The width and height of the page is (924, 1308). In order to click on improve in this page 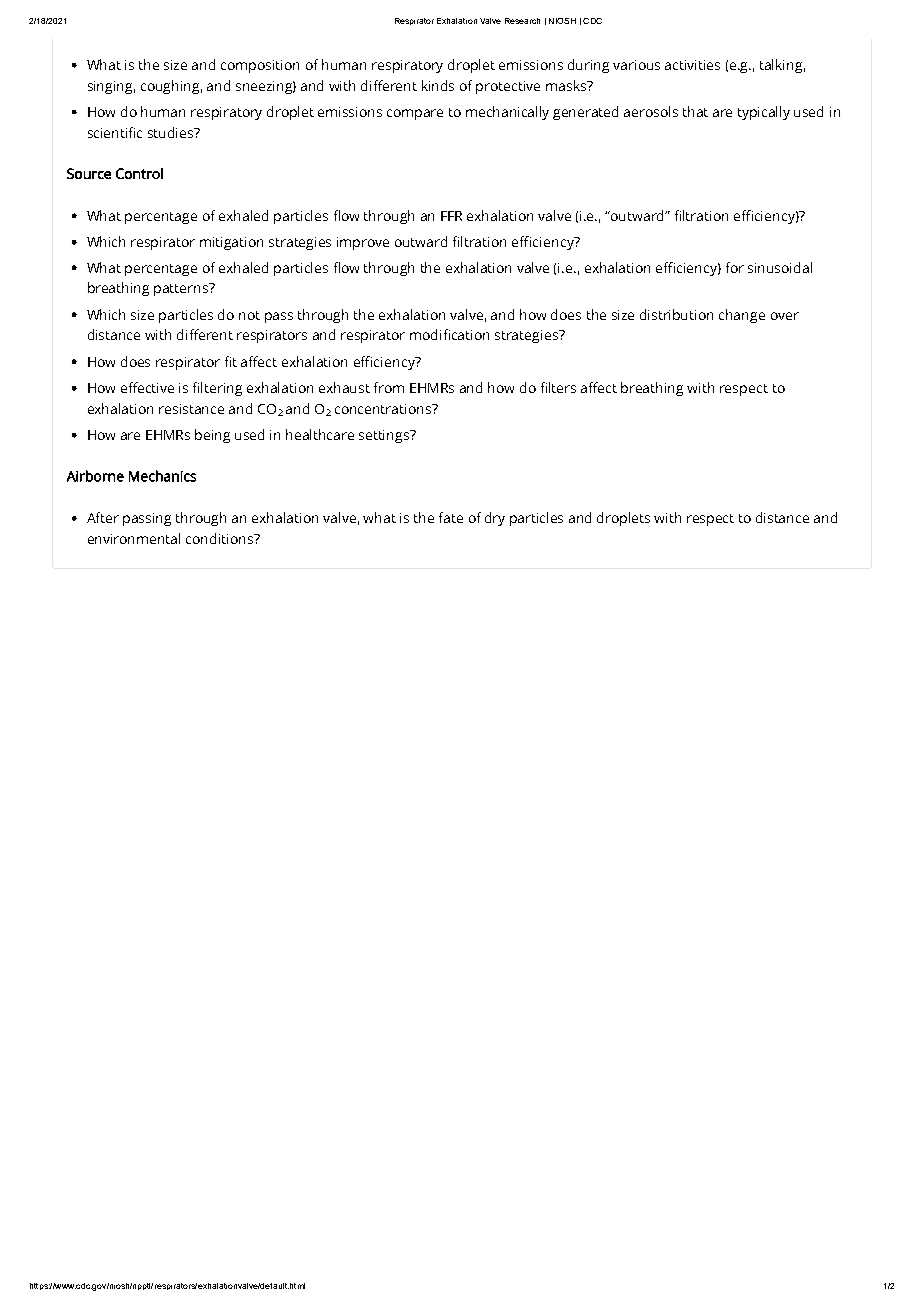, I will do `click(363, 243)`.
